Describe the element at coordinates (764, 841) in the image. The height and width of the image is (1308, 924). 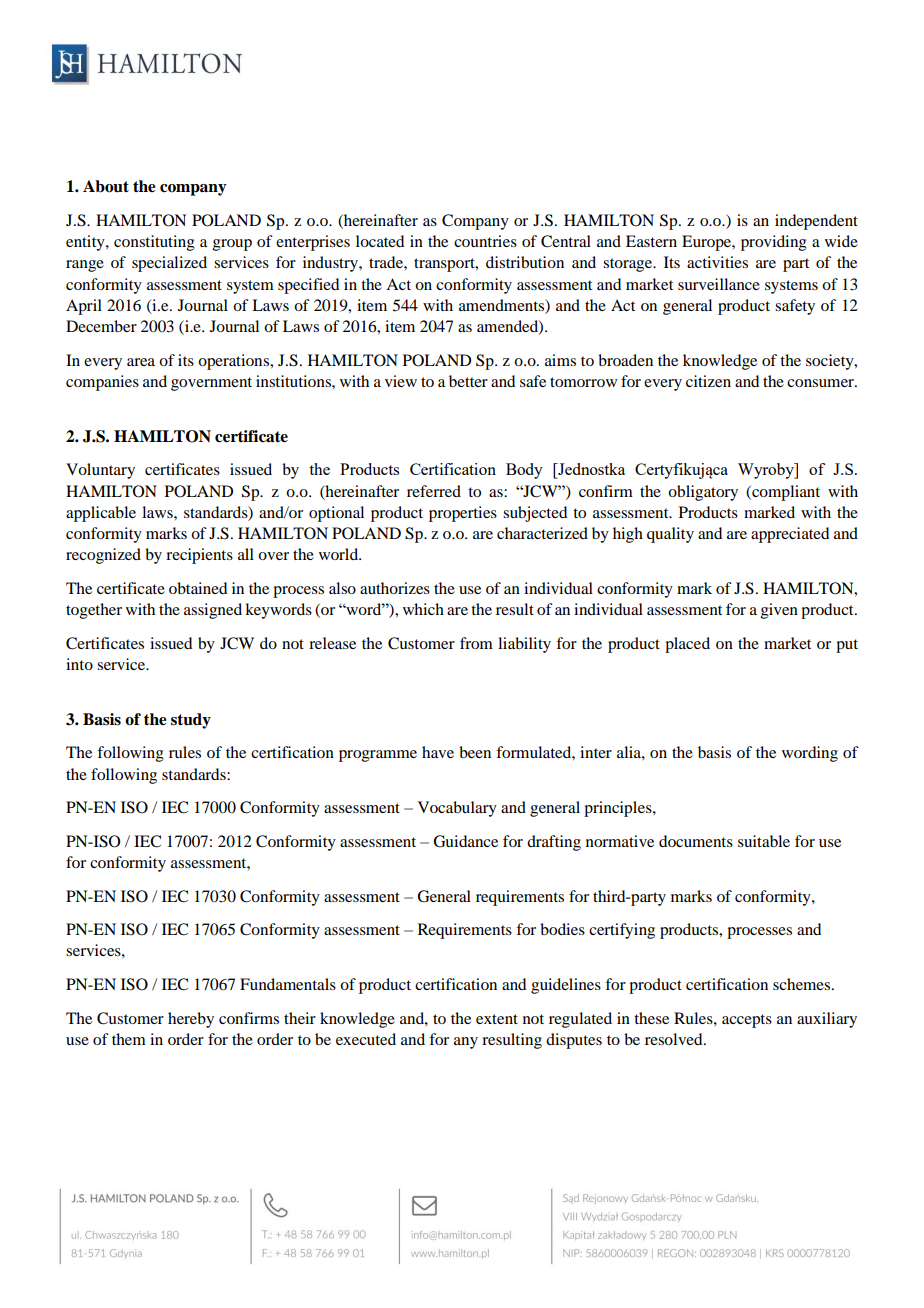
I see `suitable` at that location.
